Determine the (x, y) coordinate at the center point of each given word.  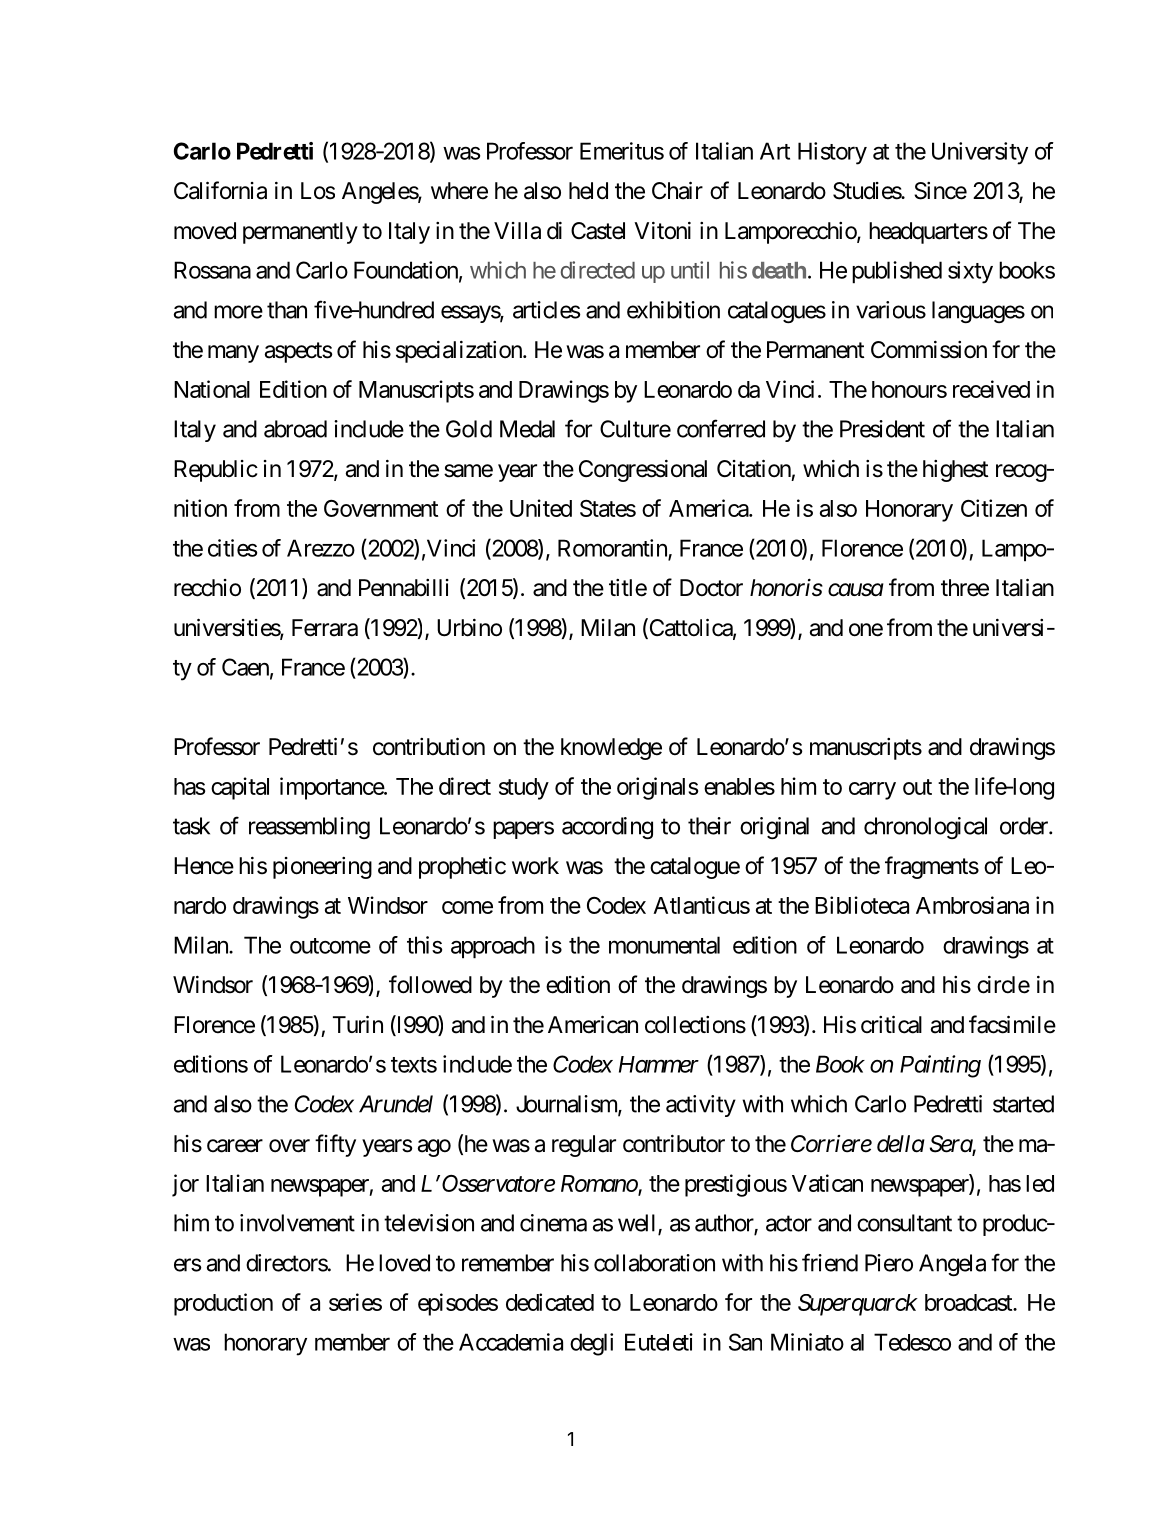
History (832, 153)
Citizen (994, 508)
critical (891, 1024)
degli (591, 1344)
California (220, 190)
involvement (297, 1223)
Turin (358, 1024)
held (588, 191)
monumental (664, 945)
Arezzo (321, 548)
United (541, 508)
